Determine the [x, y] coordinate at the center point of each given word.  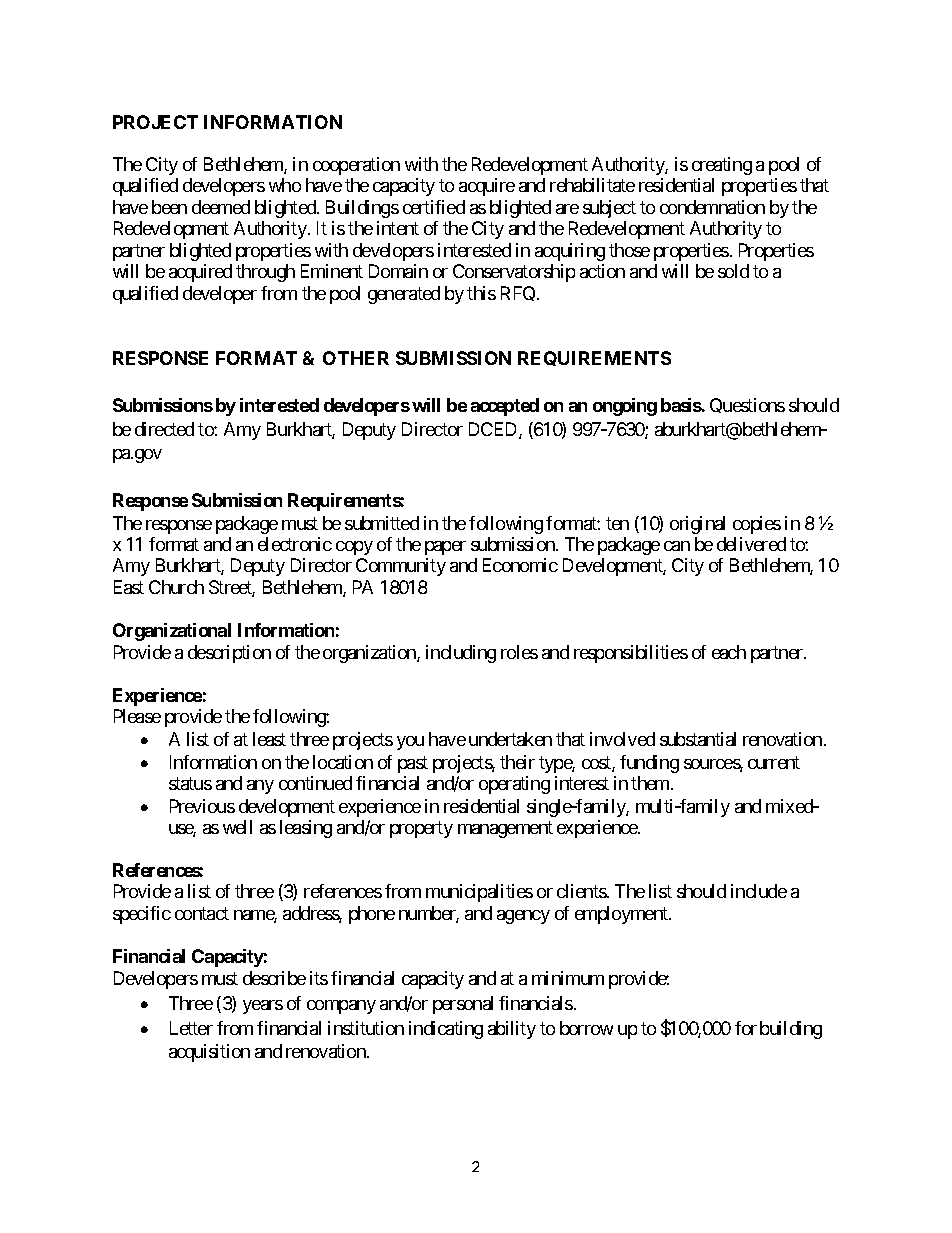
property [421, 829]
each [729, 652]
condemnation [712, 207]
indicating [446, 1030]
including [461, 654]
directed [164, 429]
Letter [191, 1028]
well [237, 827]
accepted [505, 407]
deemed [221, 207]
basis [681, 405]
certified [434, 207]
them [651, 783]
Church [176, 587]
